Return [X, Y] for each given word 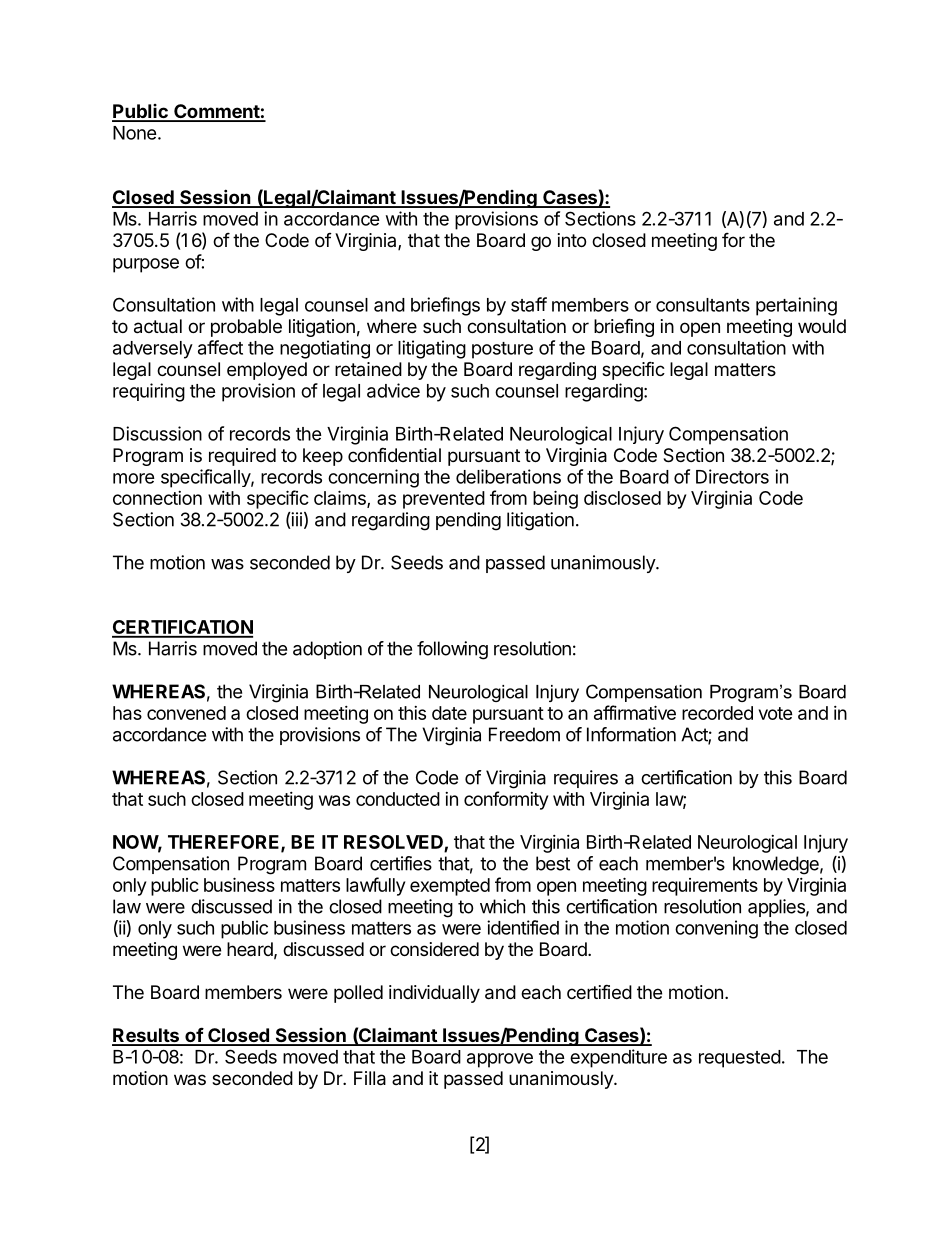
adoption [327, 650]
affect [220, 347]
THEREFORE [225, 843]
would [822, 326]
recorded [717, 713]
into [572, 240]
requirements [705, 887]
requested [740, 1059]
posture [502, 350]
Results [146, 1036]
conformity [506, 800]
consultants [703, 305]
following [452, 650]
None [135, 133]
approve [500, 1060]
